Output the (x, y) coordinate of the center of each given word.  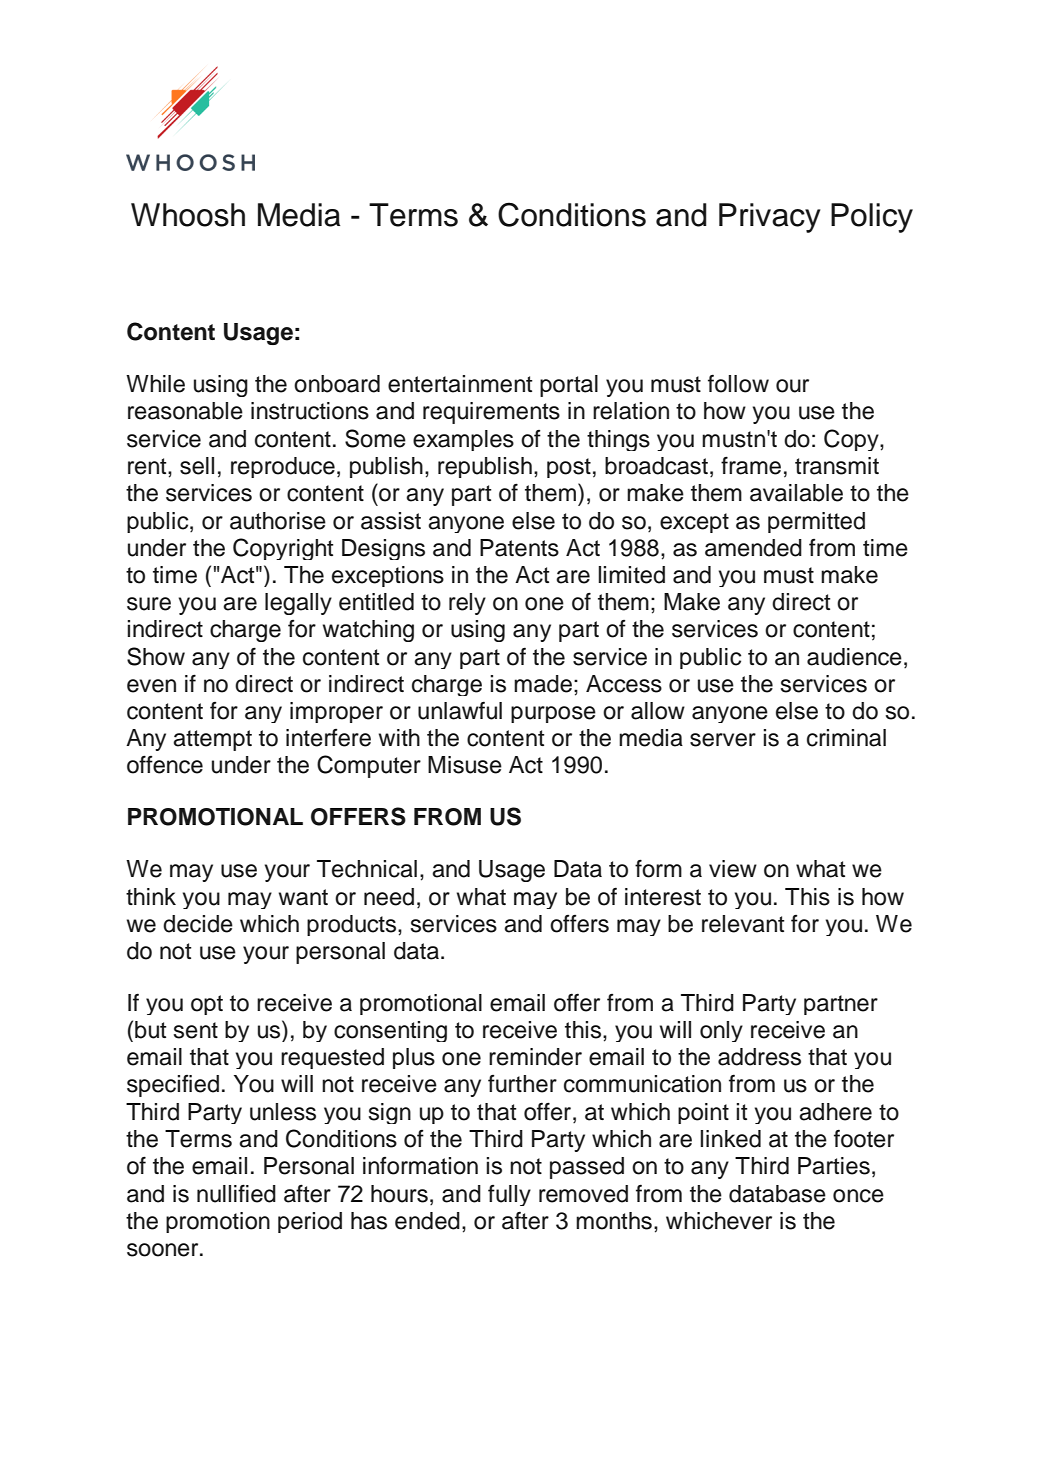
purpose (553, 714)
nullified (236, 1193)
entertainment (460, 384)
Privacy (770, 218)
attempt (212, 740)
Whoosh (188, 215)
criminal (846, 738)
